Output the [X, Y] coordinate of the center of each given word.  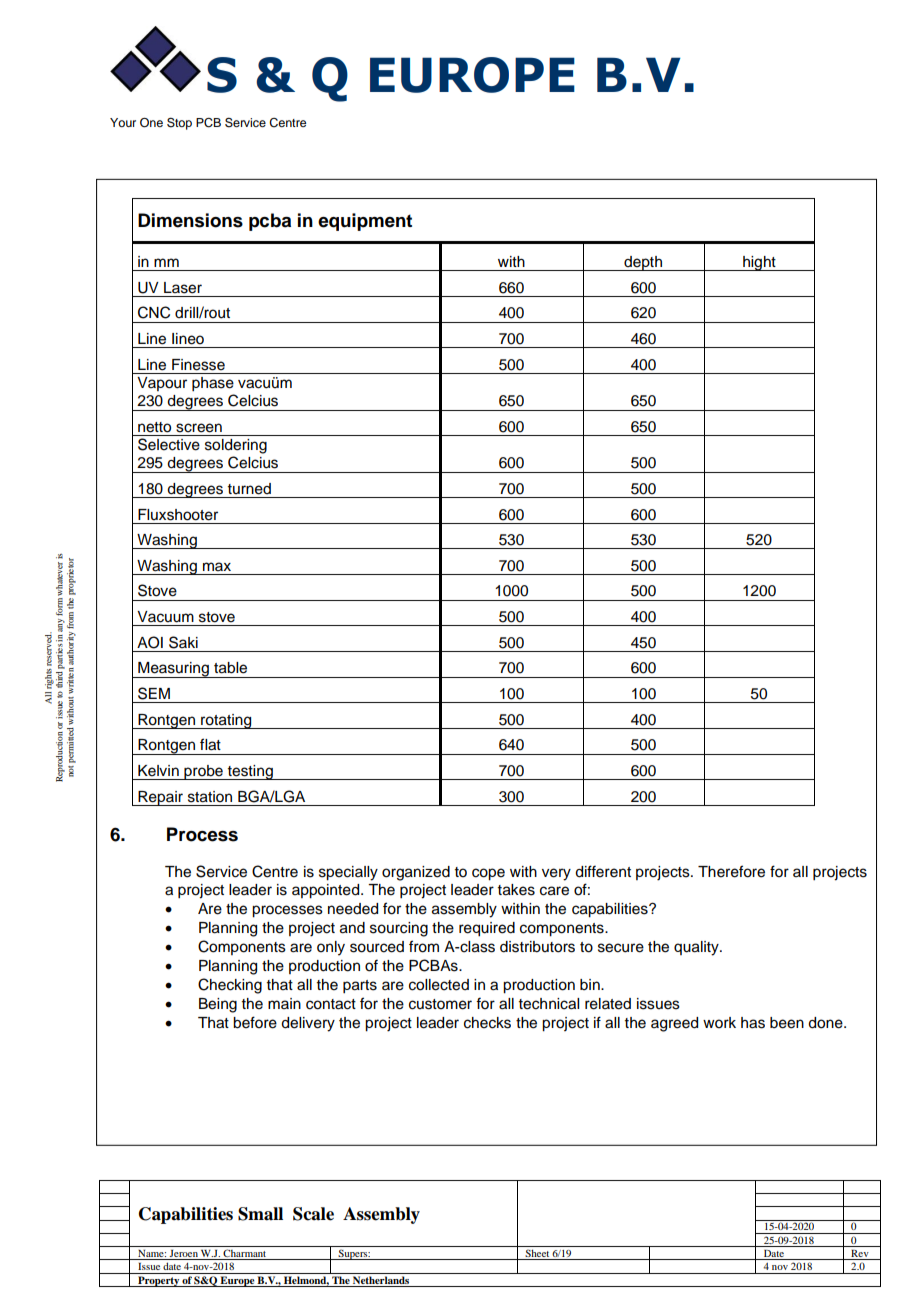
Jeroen [184, 1255]
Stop [179, 123]
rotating [226, 721]
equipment [365, 222]
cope [488, 874]
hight [759, 263]
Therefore [731, 871]
